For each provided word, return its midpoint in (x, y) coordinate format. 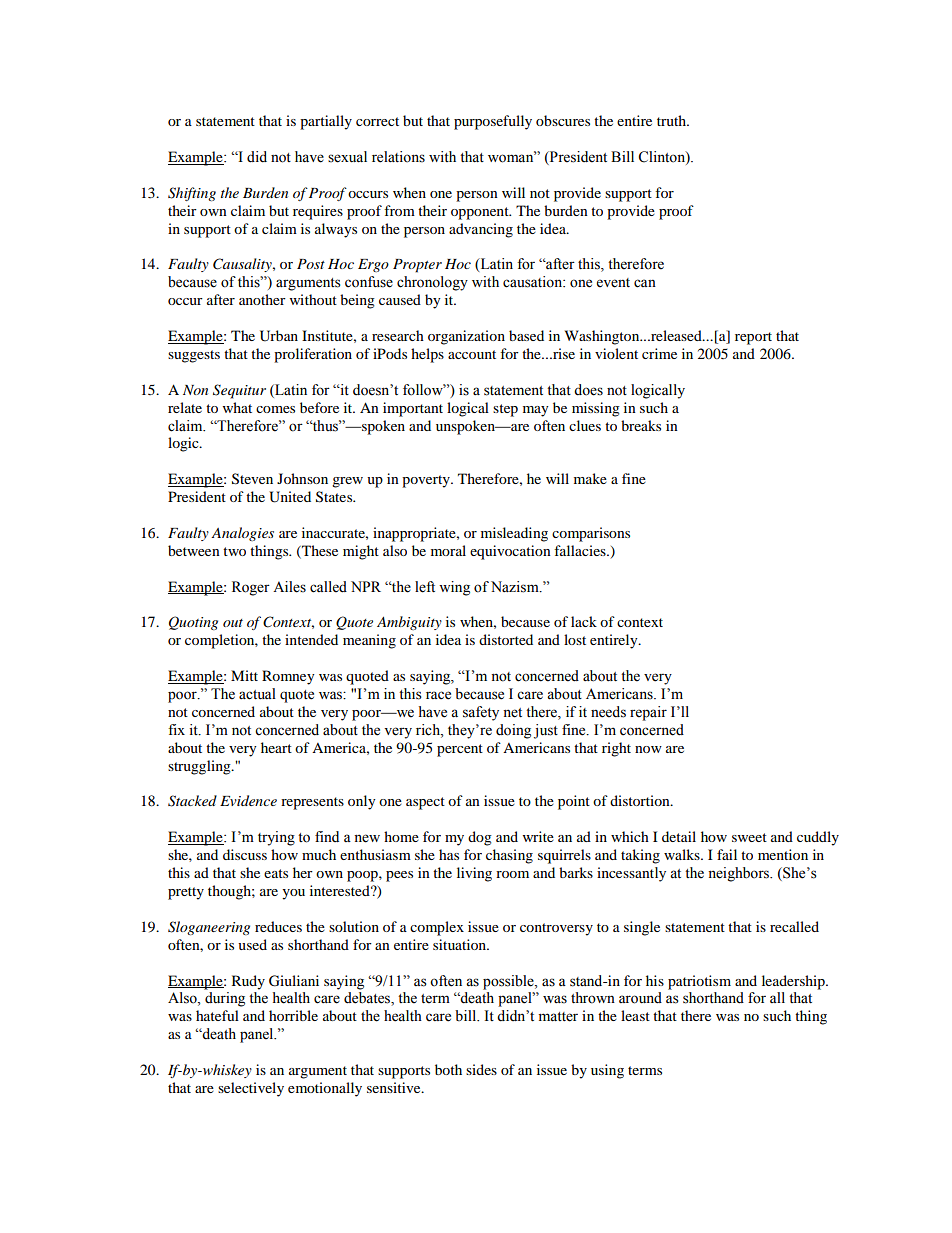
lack (584, 621)
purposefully (493, 122)
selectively (251, 1089)
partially (326, 122)
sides (481, 1069)
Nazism (516, 587)
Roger (251, 588)
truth (672, 120)
